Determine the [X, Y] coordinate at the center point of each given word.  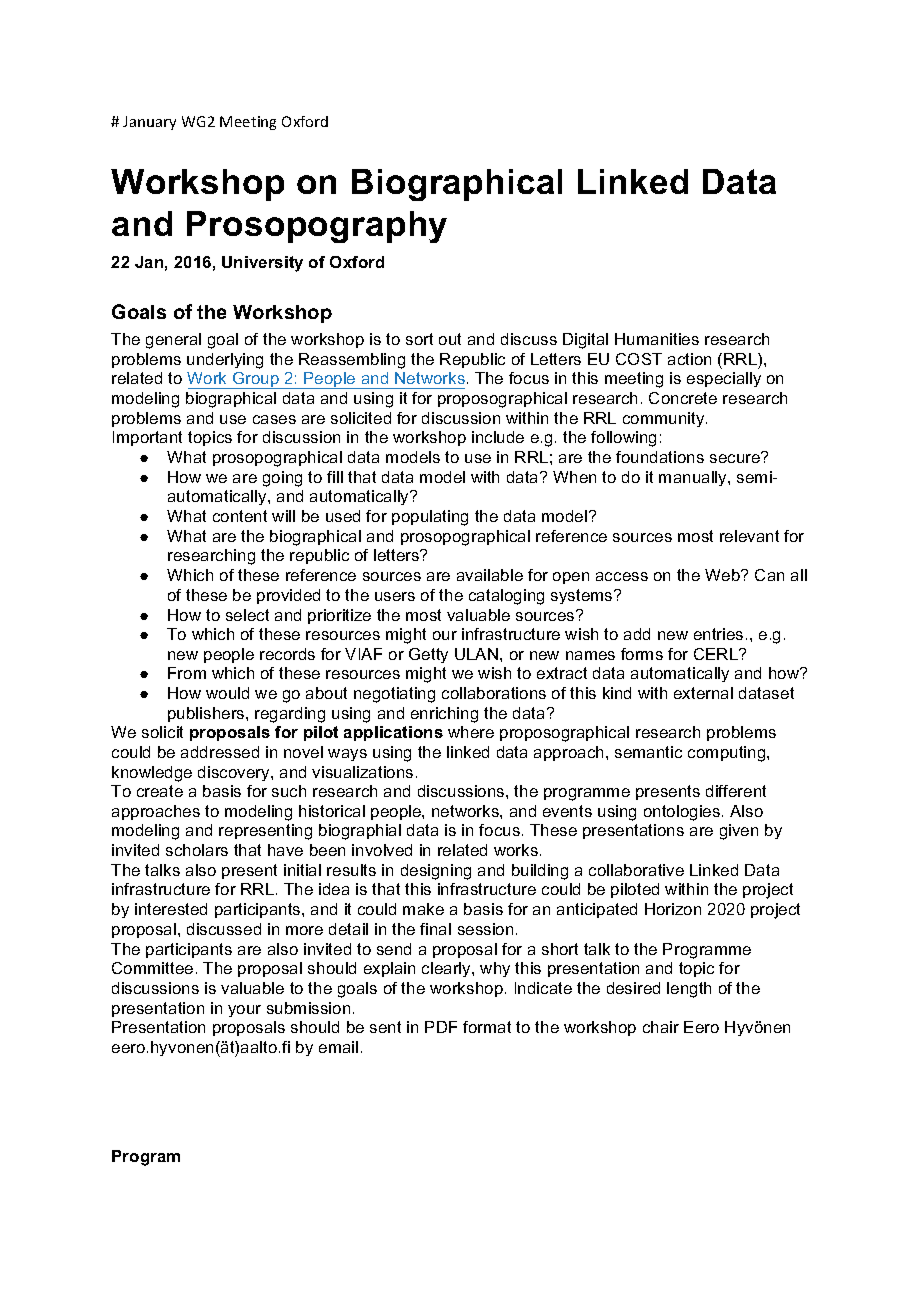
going [282, 479]
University [262, 264]
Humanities [657, 339]
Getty [428, 655]
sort [419, 339]
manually [694, 478]
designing [436, 872]
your [244, 1011]
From [187, 673]
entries [718, 634]
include [498, 437]
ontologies [683, 813]
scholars [197, 850]
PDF [441, 1027]
